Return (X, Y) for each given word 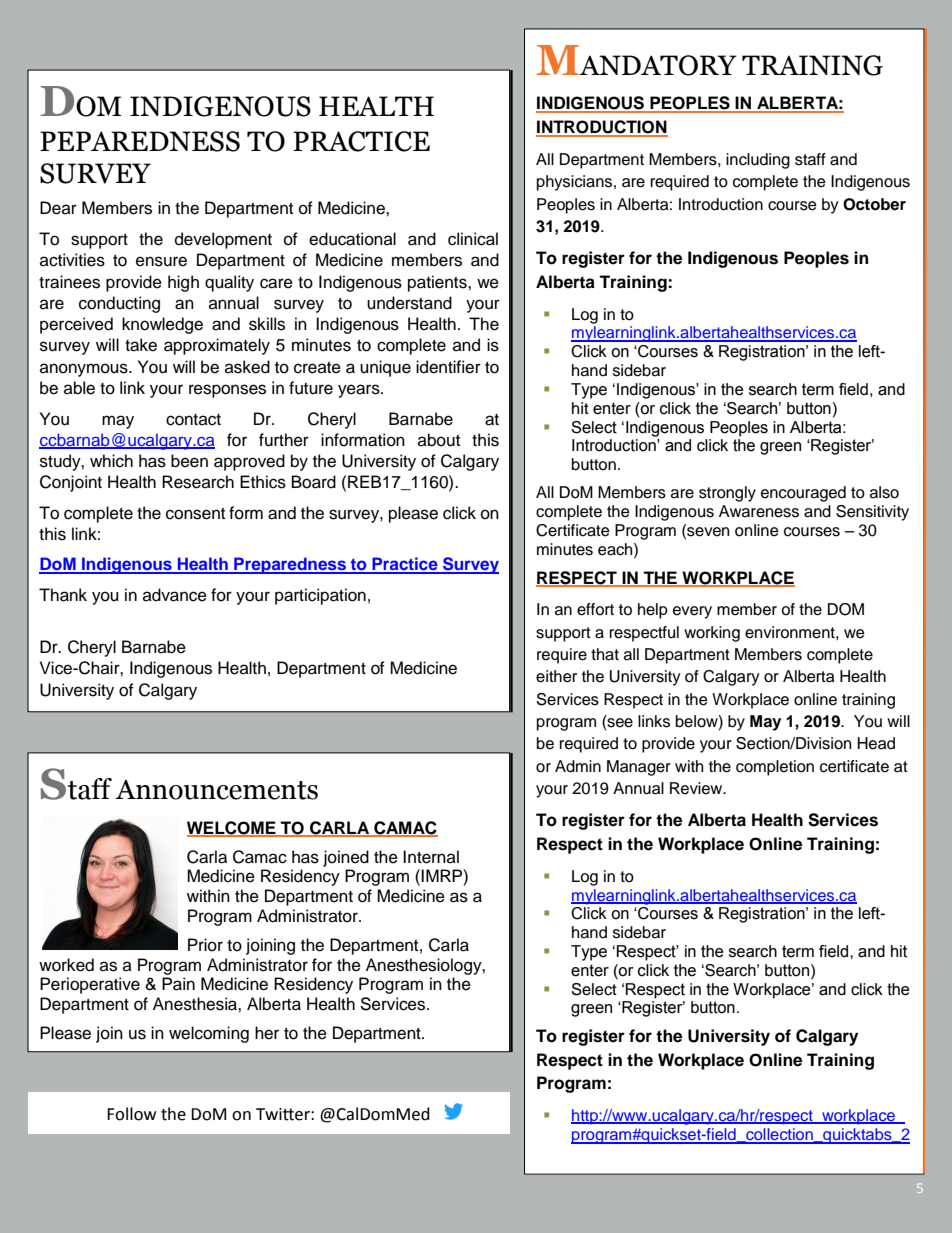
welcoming (209, 1034)
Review (697, 788)
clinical (473, 239)
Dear (58, 208)
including (758, 161)
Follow (131, 1114)
